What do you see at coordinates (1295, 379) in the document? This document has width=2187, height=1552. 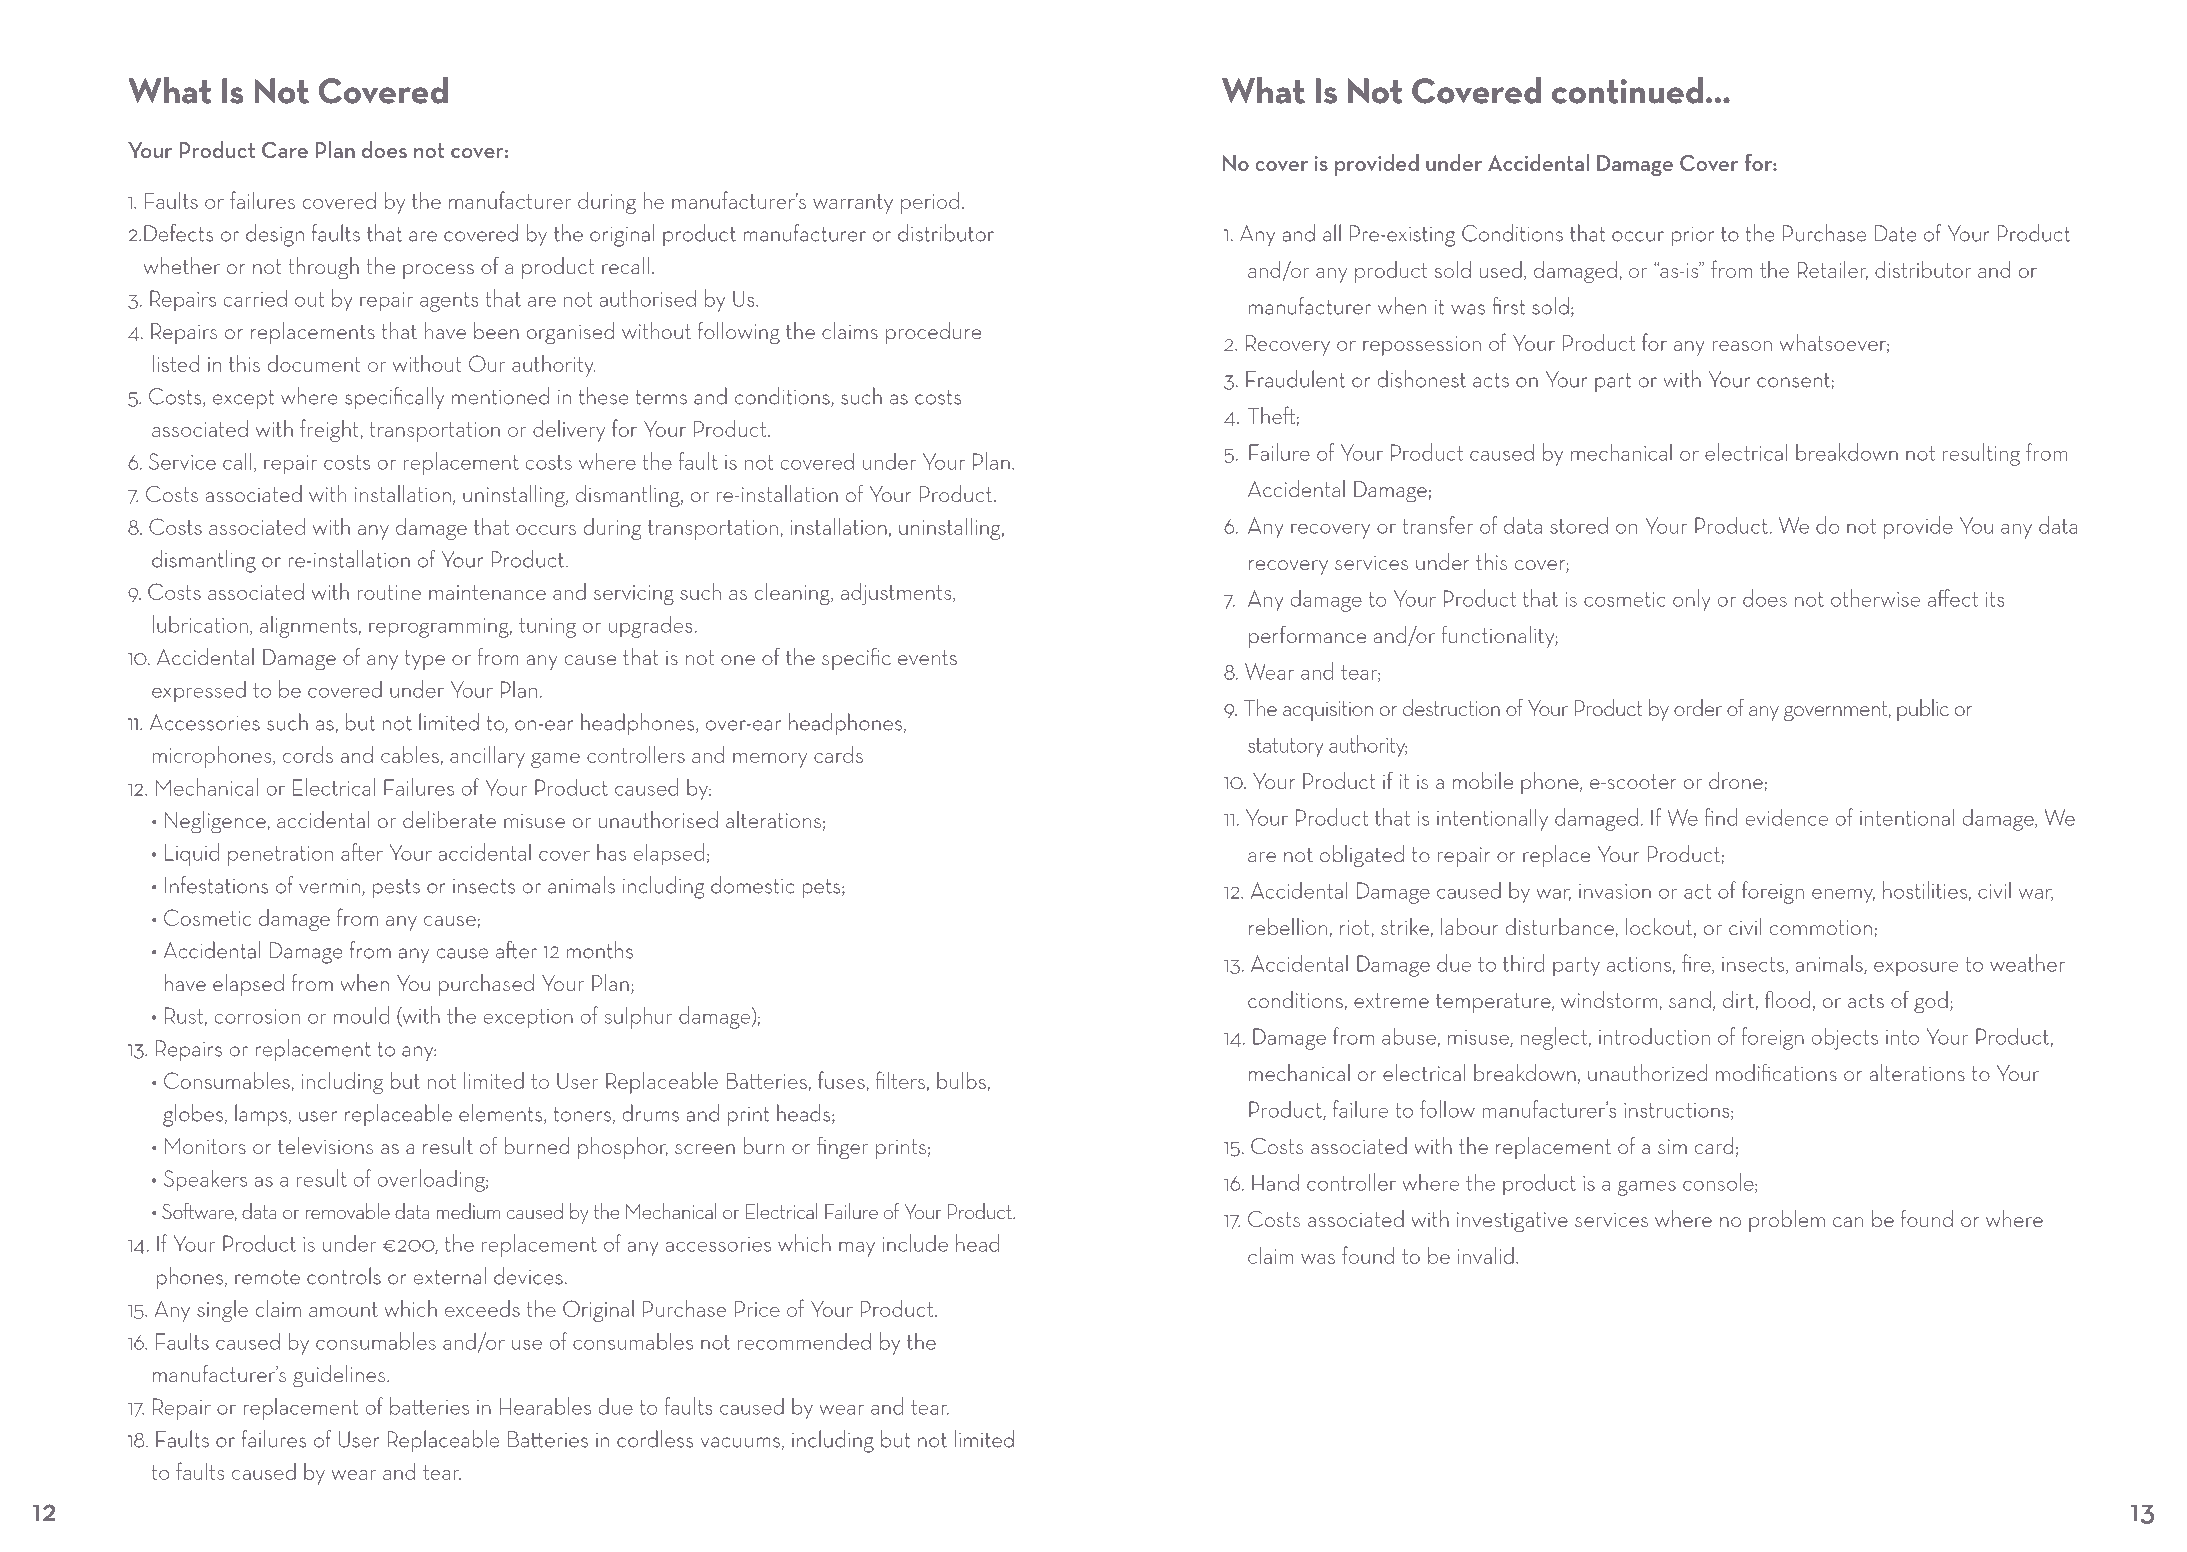 I see `Fraudulent` at bounding box center [1295, 379].
